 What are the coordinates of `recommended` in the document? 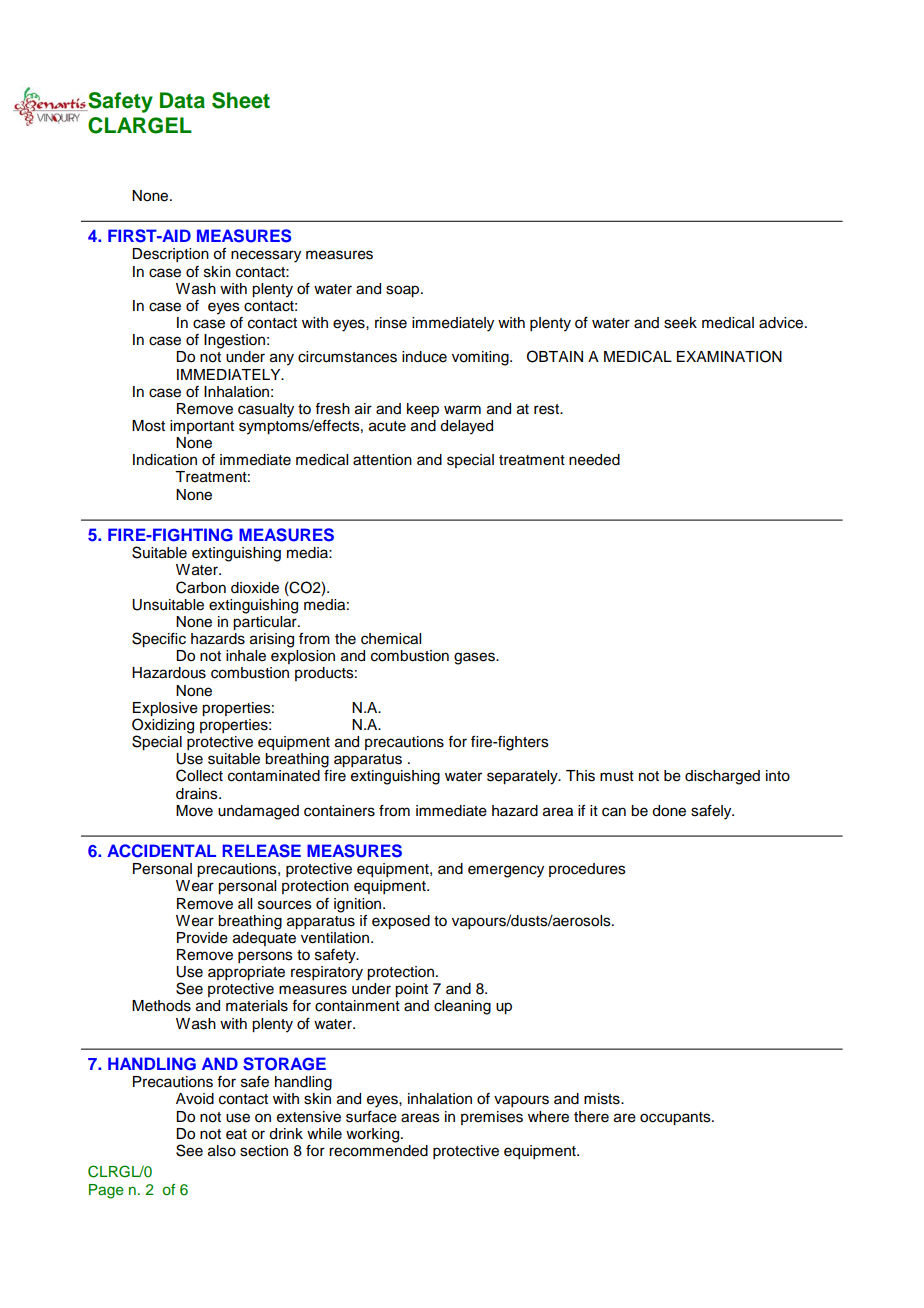 It's located at (378, 1149).
